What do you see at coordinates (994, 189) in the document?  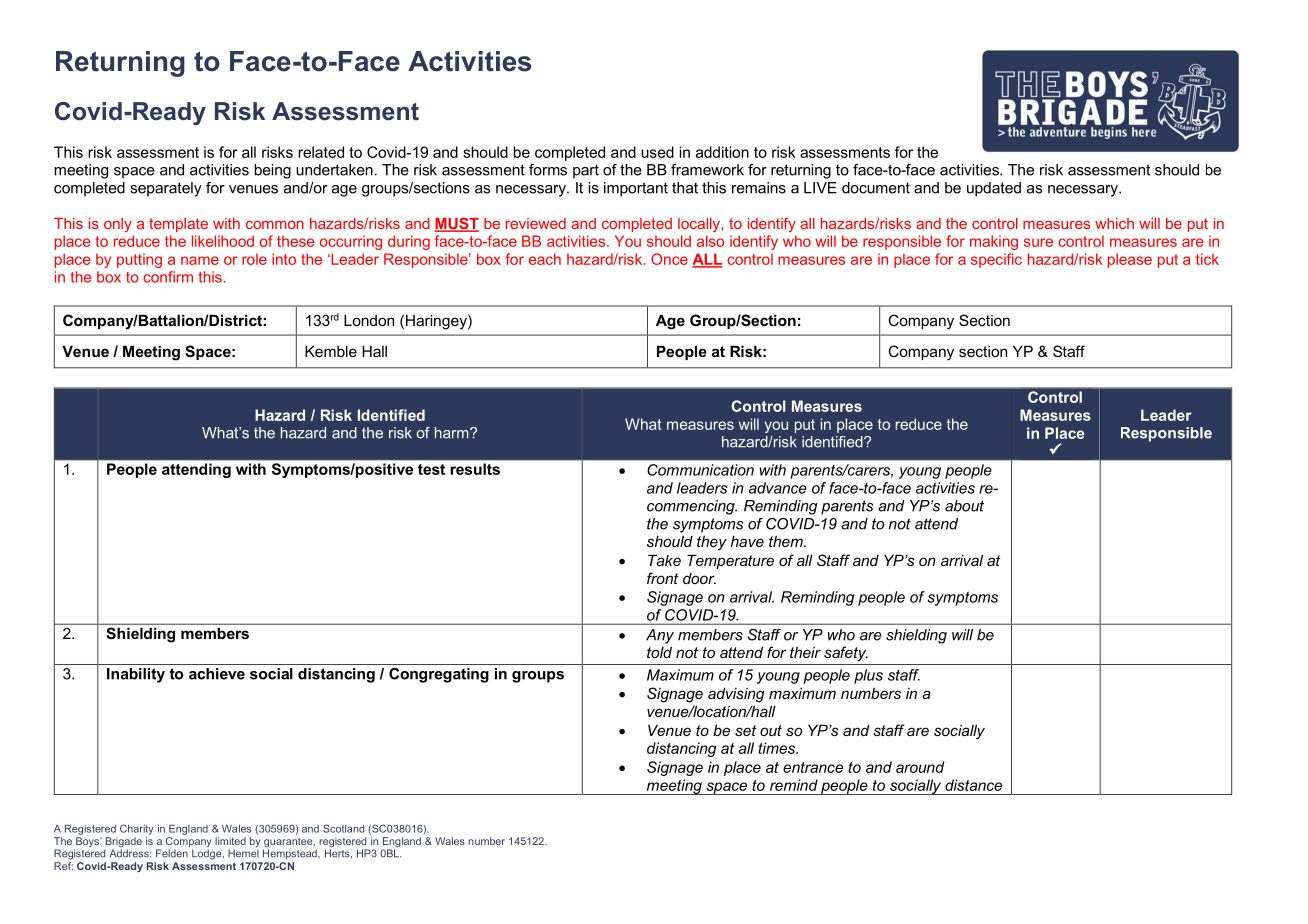 I see `updated` at bounding box center [994, 189].
